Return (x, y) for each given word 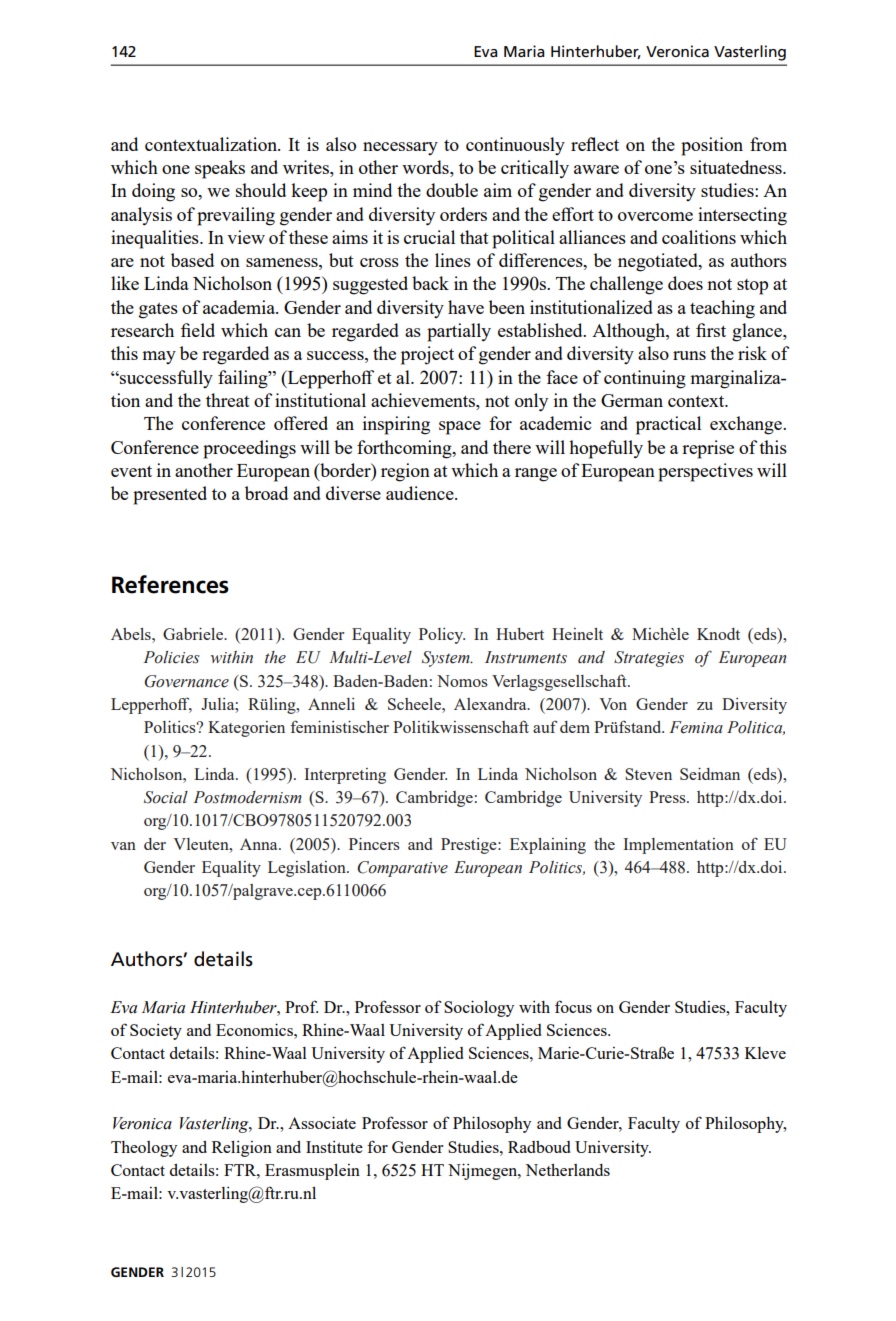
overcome (655, 216)
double (452, 190)
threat (228, 400)
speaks (220, 169)
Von (613, 704)
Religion (242, 1149)
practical (668, 425)
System (447, 659)
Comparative (402, 869)
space (460, 428)
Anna (260, 844)
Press (668, 797)
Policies (171, 657)
